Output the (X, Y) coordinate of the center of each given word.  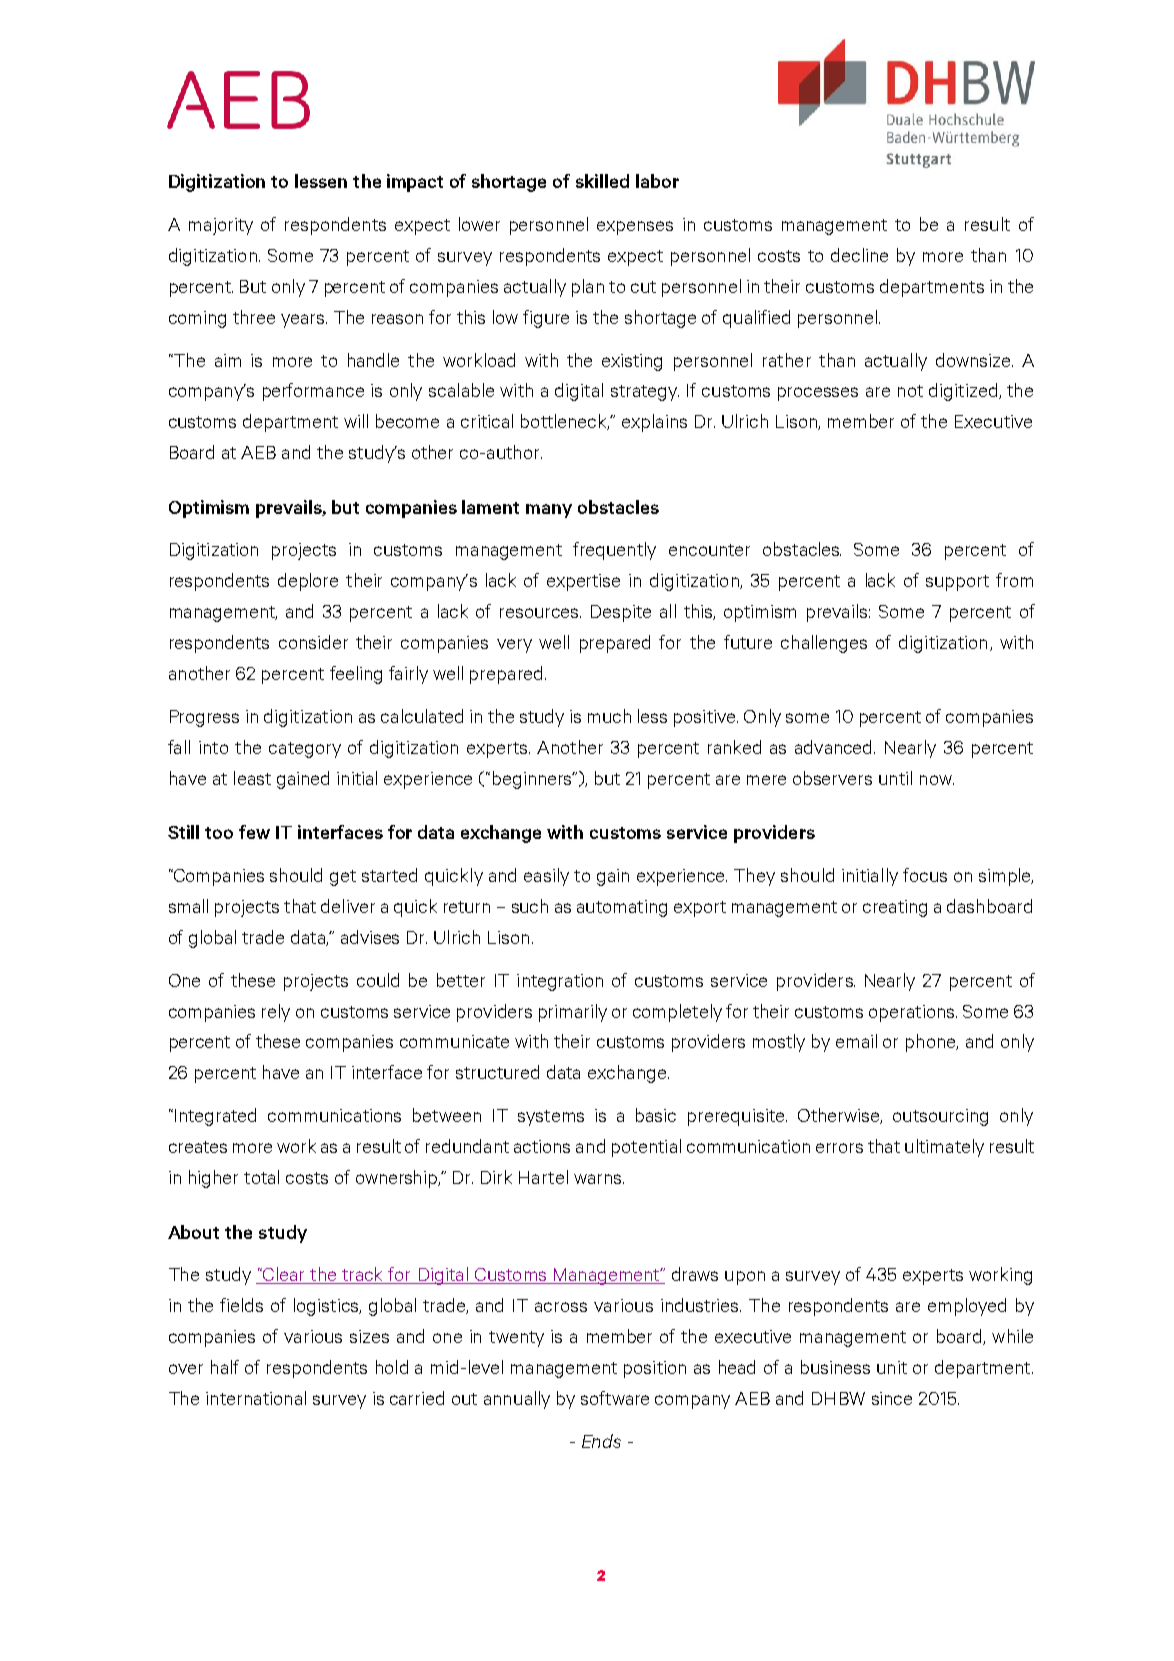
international (256, 1398)
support (957, 583)
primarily (573, 1013)
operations (913, 1013)
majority (221, 226)
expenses (635, 228)
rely (276, 1013)
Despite (621, 613)
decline (859, 255)
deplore (308, 582)
